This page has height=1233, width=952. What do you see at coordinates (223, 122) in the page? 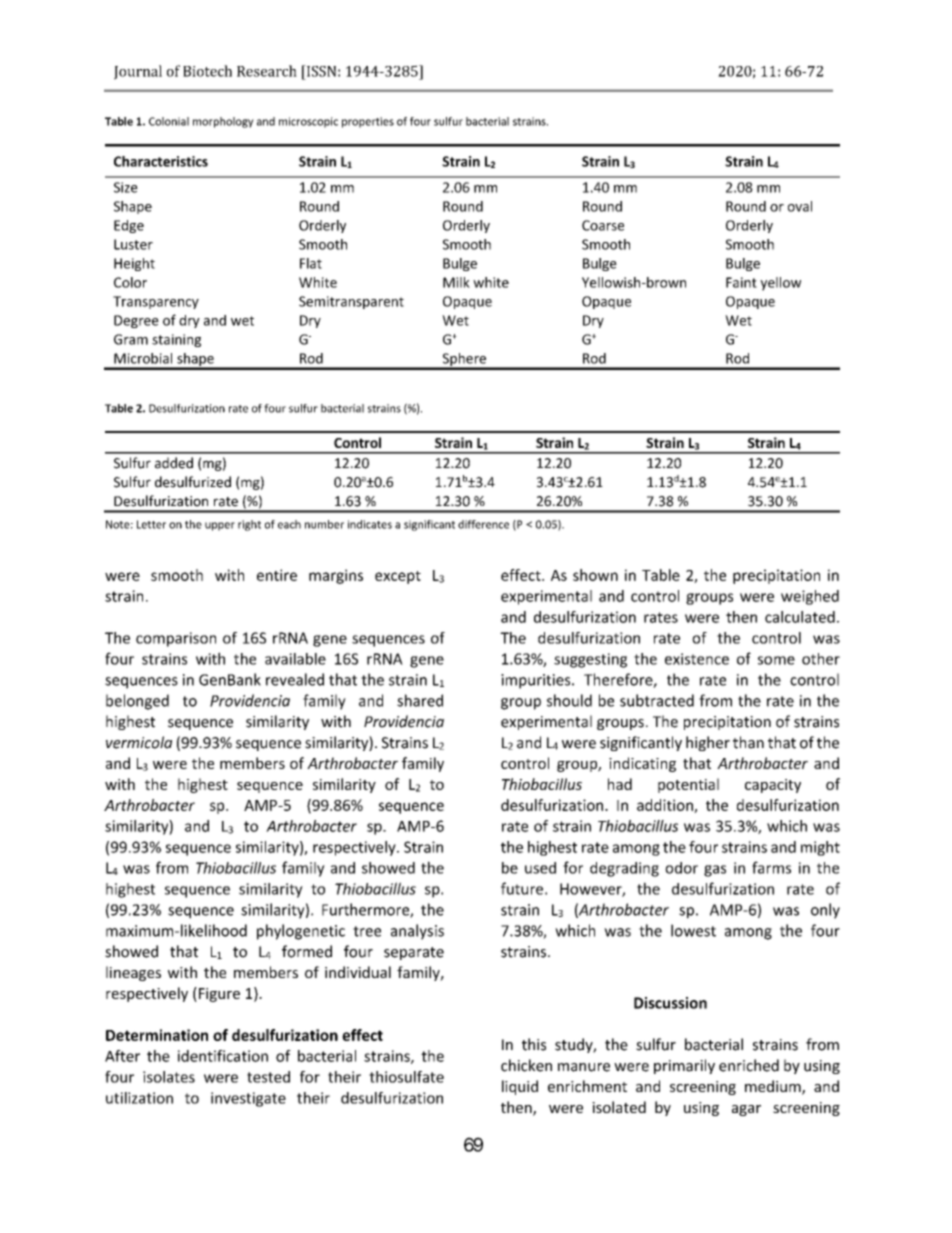
I see `morphology` at bounding box center [223, 122].
